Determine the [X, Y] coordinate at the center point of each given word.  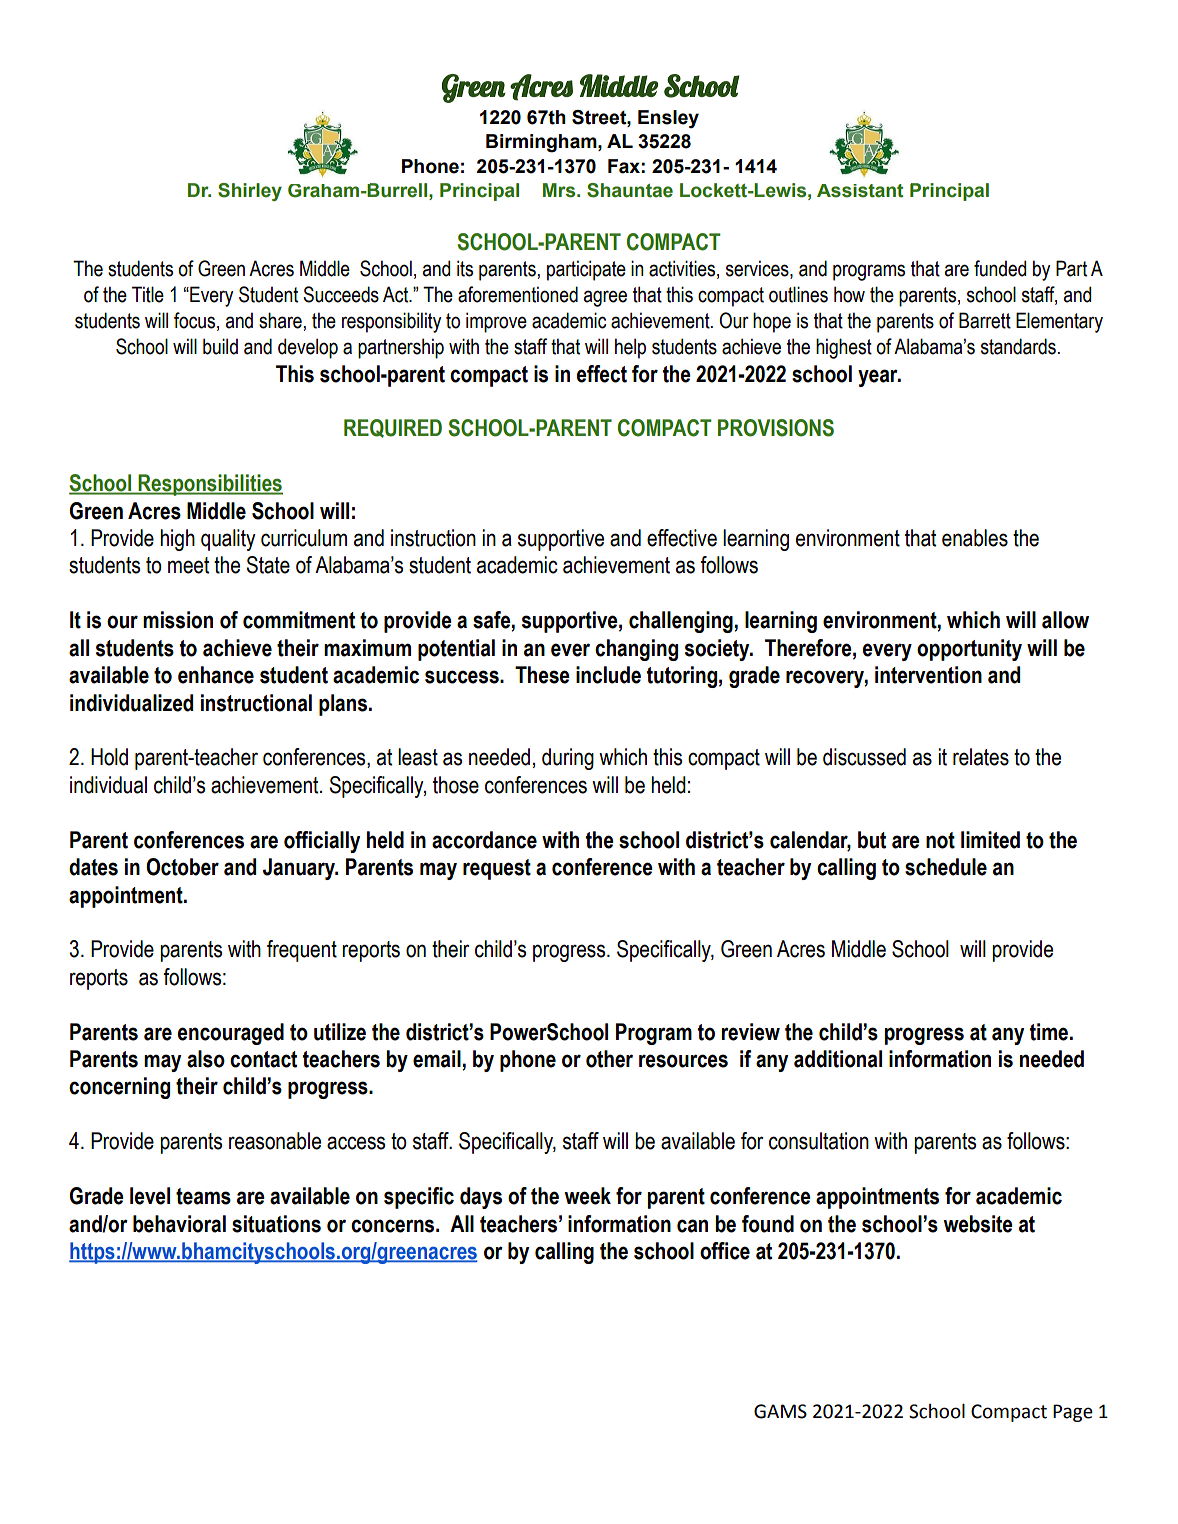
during [568, 759]
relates [981, 757]
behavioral [179, 1224]
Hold [109, 757]
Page [1073, 1413]
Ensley [668, 119]
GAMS [780, 1411]
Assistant [860, 191]
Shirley [250, 192]
